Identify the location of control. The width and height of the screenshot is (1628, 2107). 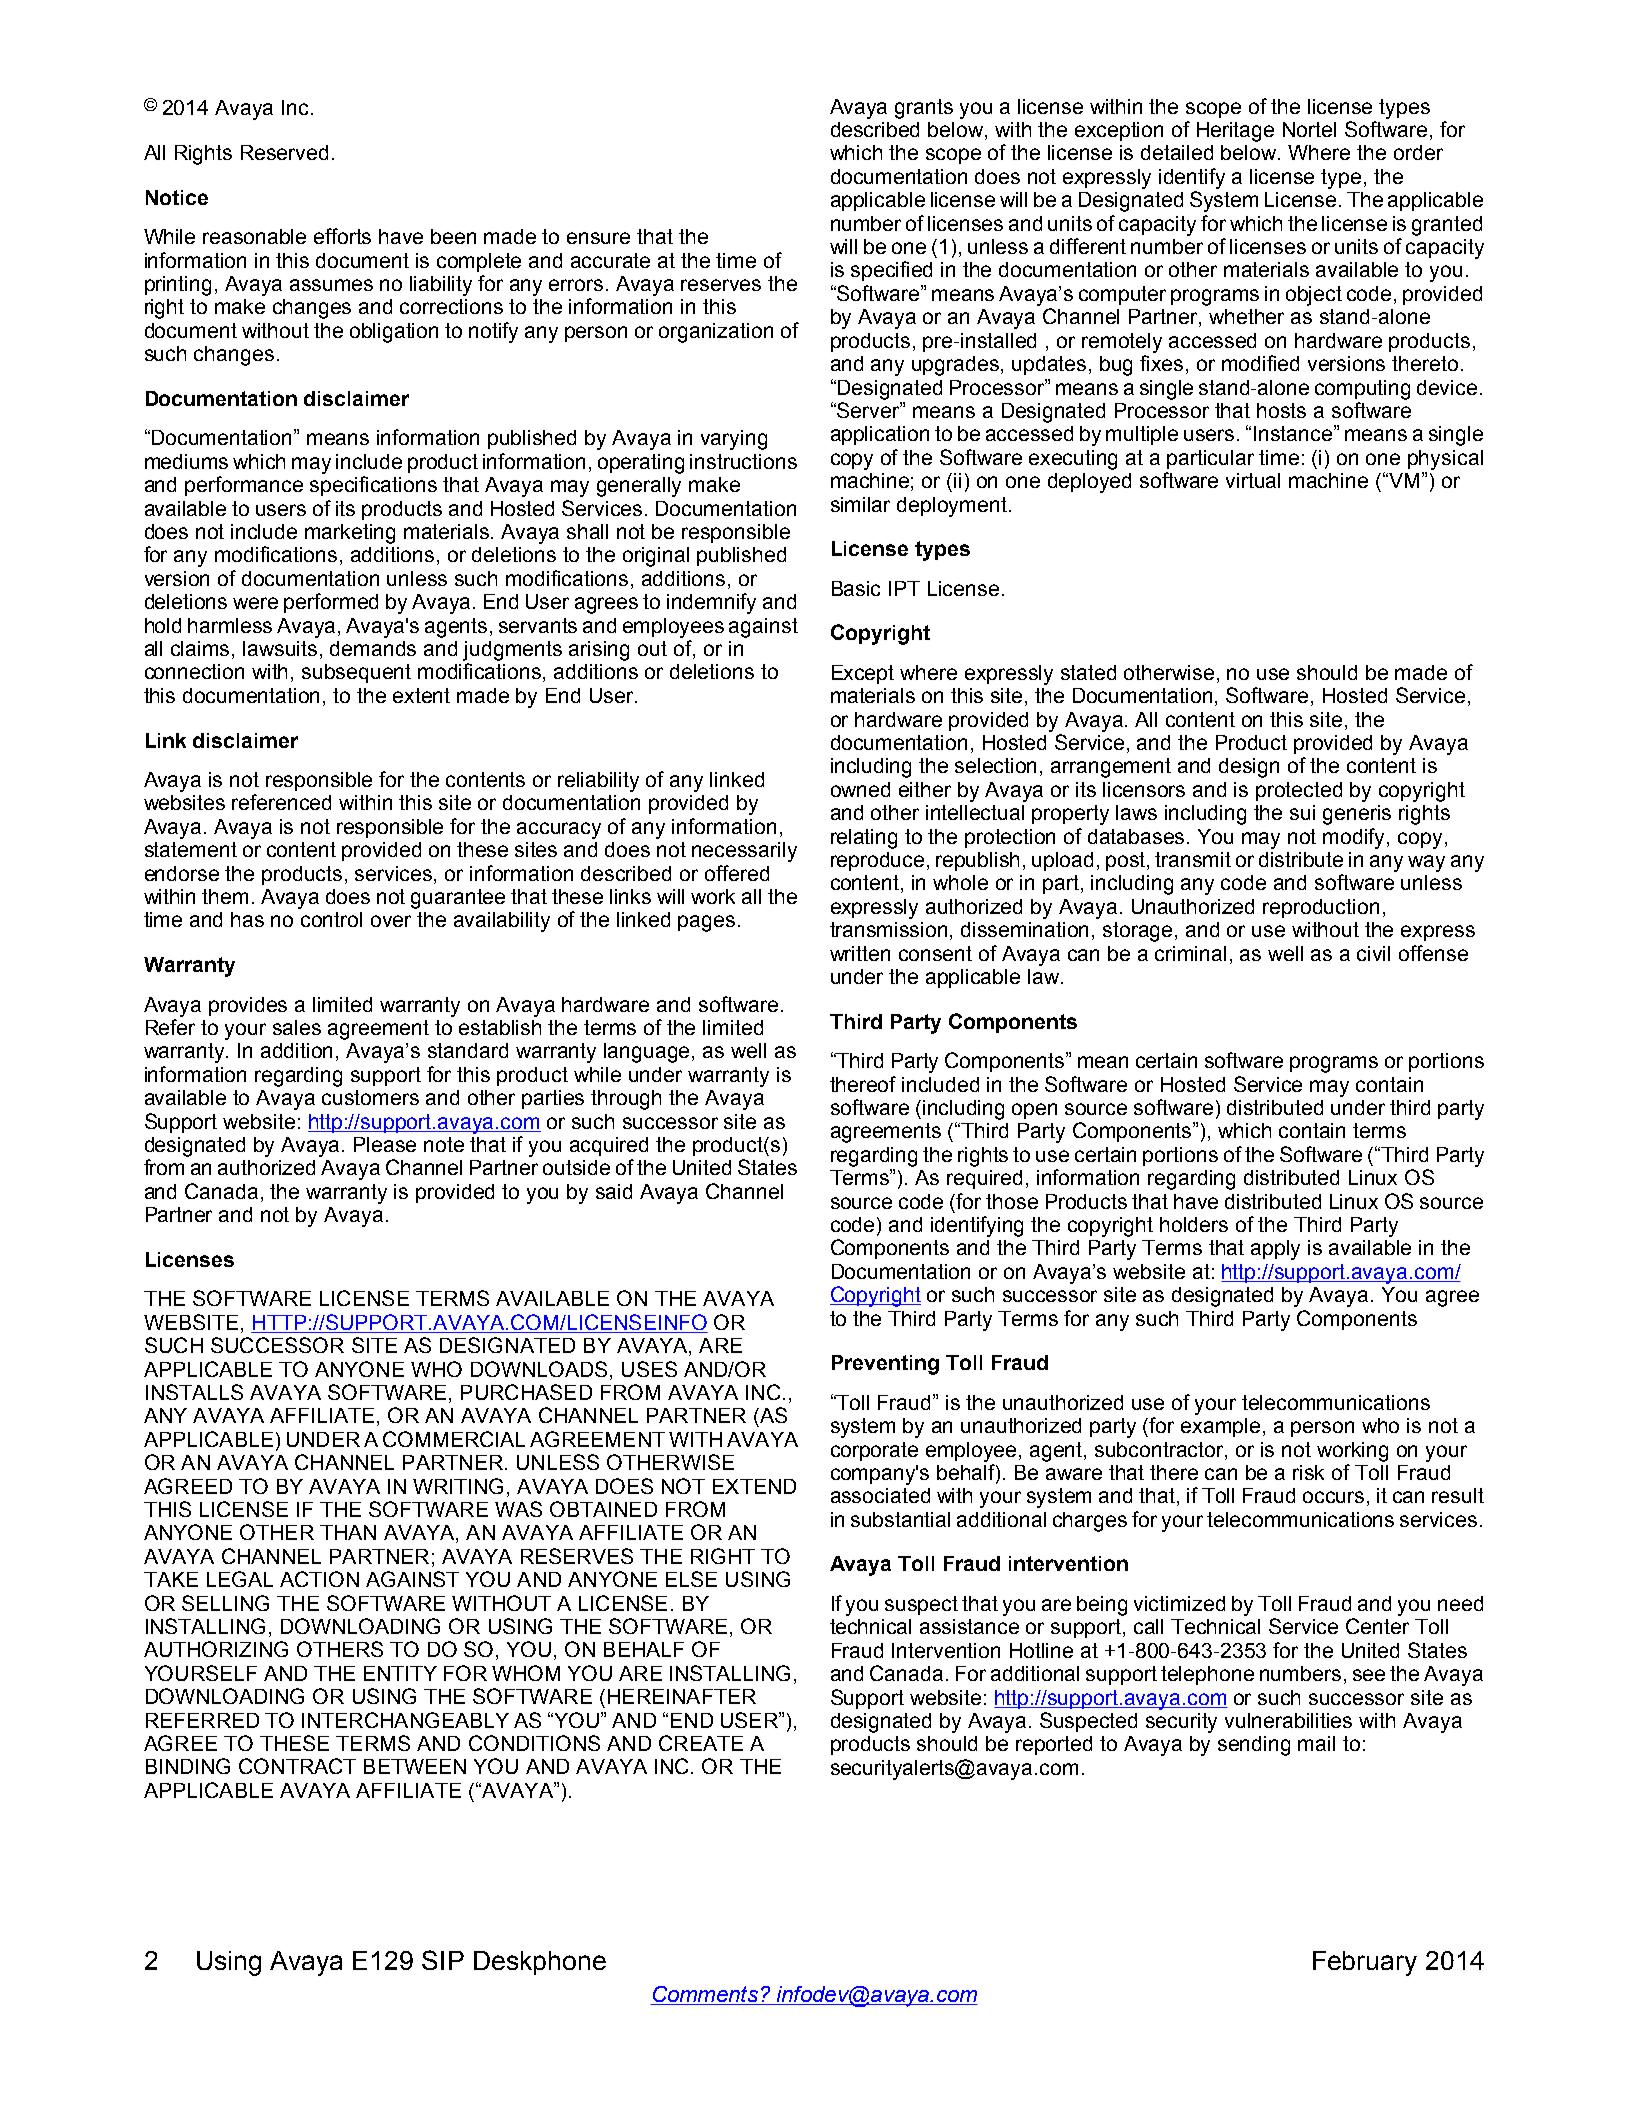
(331, 919).
